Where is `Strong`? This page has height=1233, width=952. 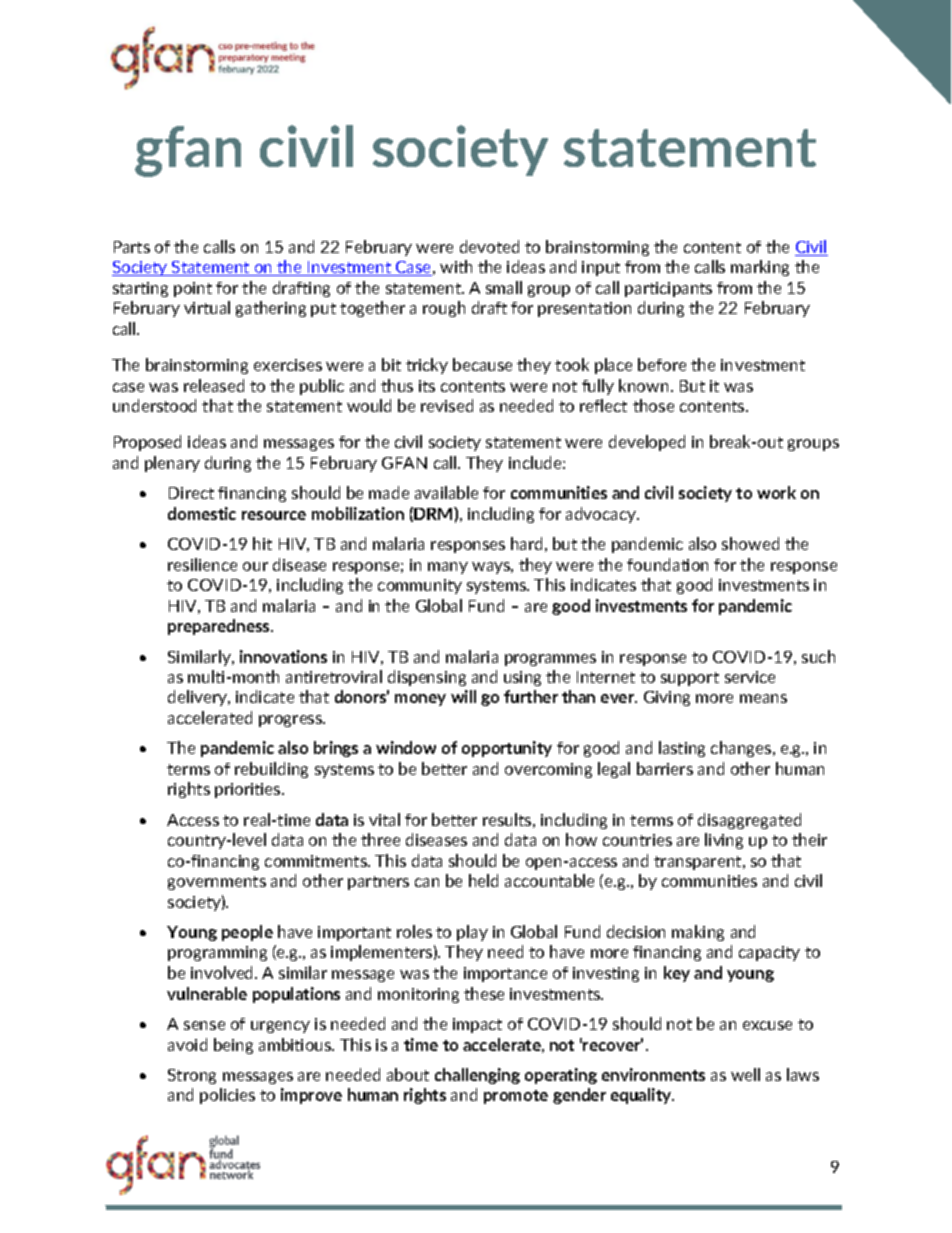 Strong is located at coordinates (192, 1076).
